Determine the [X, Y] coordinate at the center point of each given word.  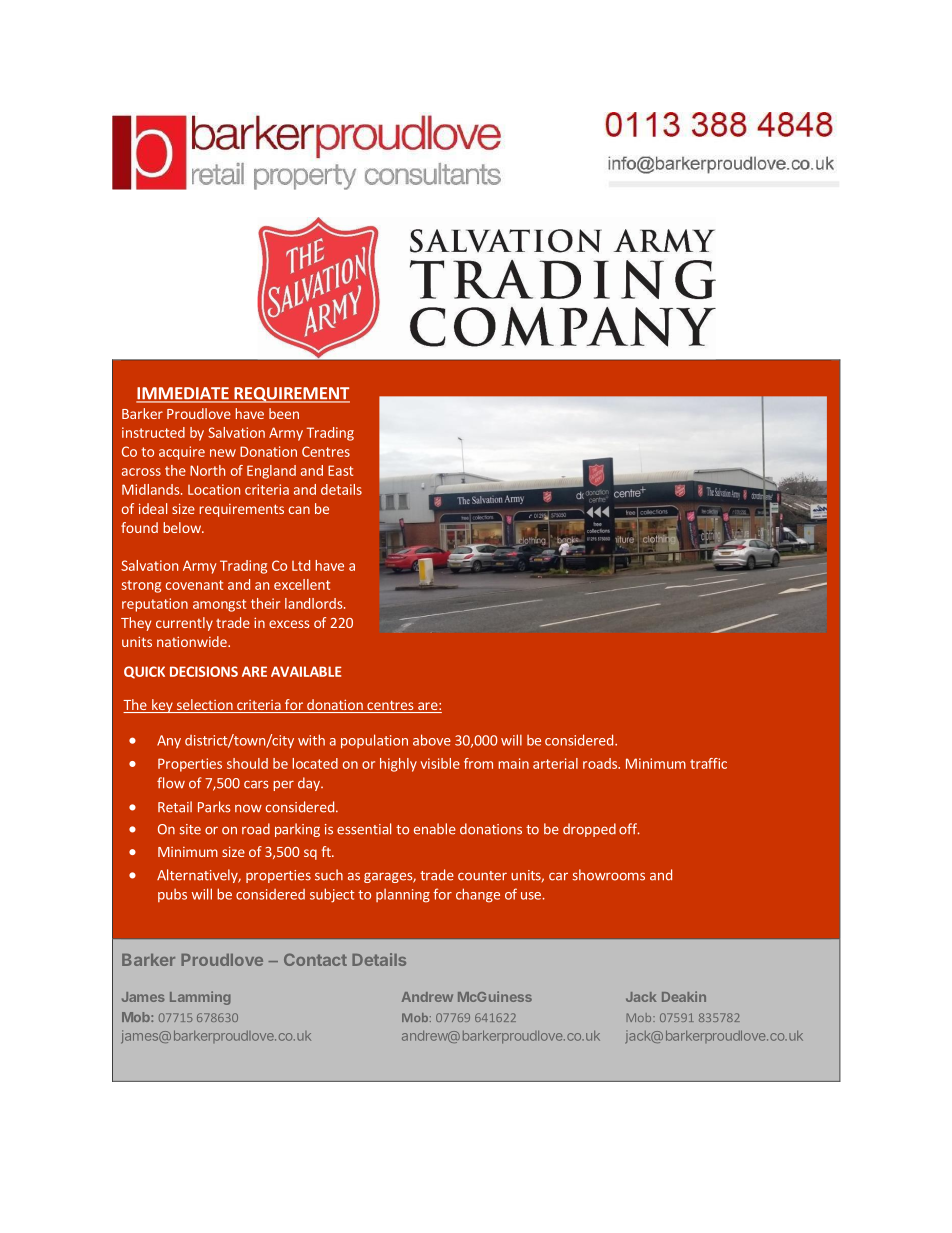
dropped [589, 830]
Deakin [684, 996]
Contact [315, 959]
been [284, 413]
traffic [708, 763]
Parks [214, 807]
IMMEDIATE [183, 394]
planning [403, 896]
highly [398, 765]
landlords [315, 603]
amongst [219, 605]
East [340, 470]
